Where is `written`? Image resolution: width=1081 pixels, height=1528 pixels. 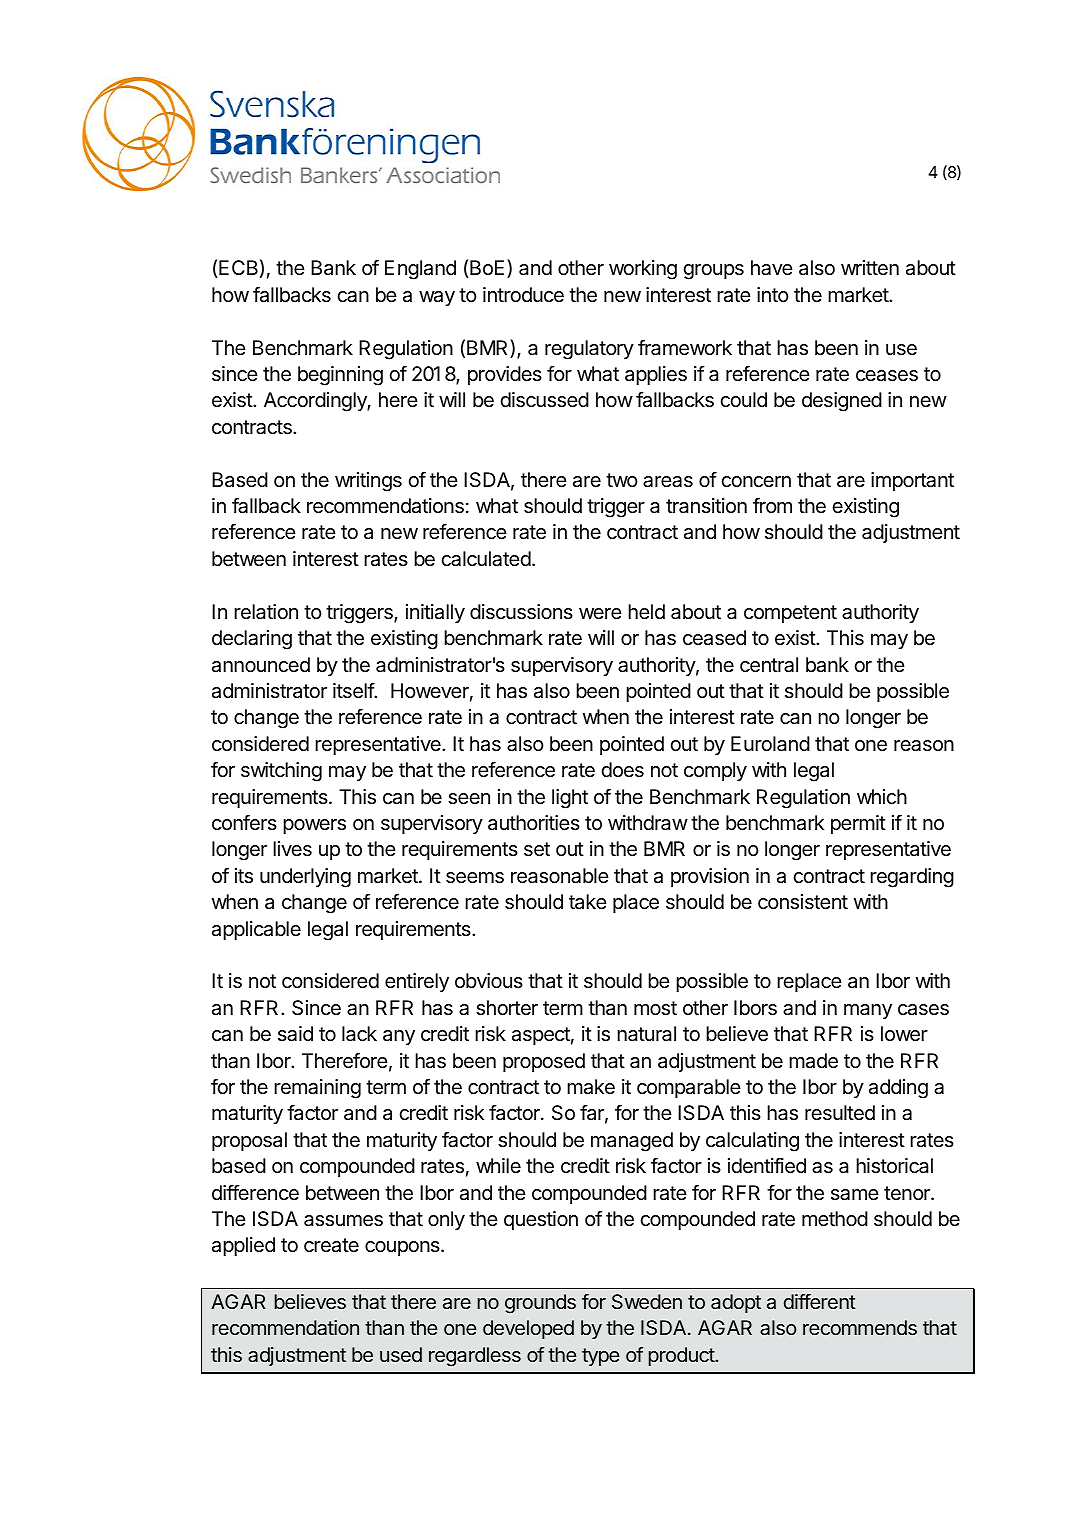 written is located at coordinates (870, 267).
